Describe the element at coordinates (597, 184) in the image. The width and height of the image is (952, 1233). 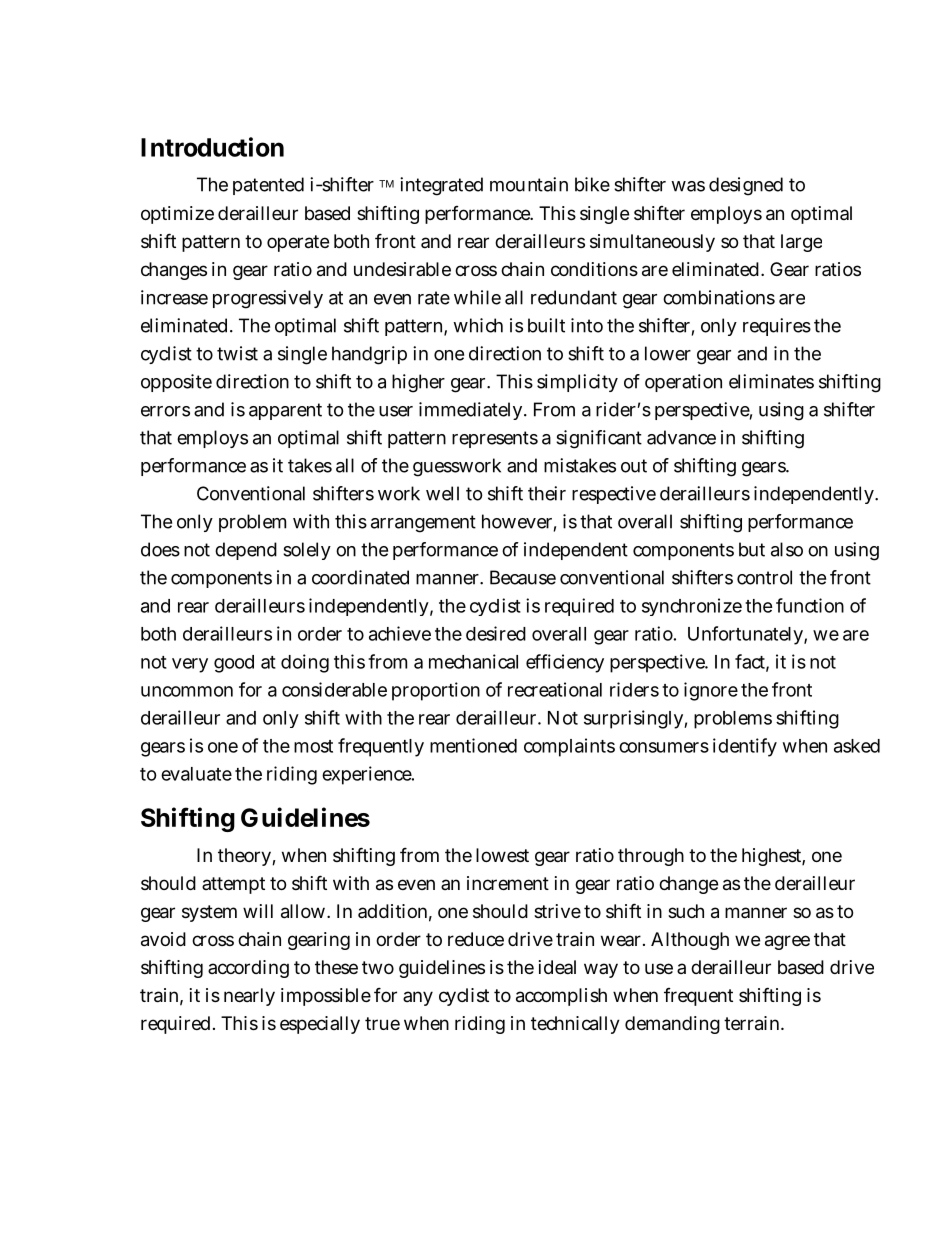
I see `ike` at that location.
